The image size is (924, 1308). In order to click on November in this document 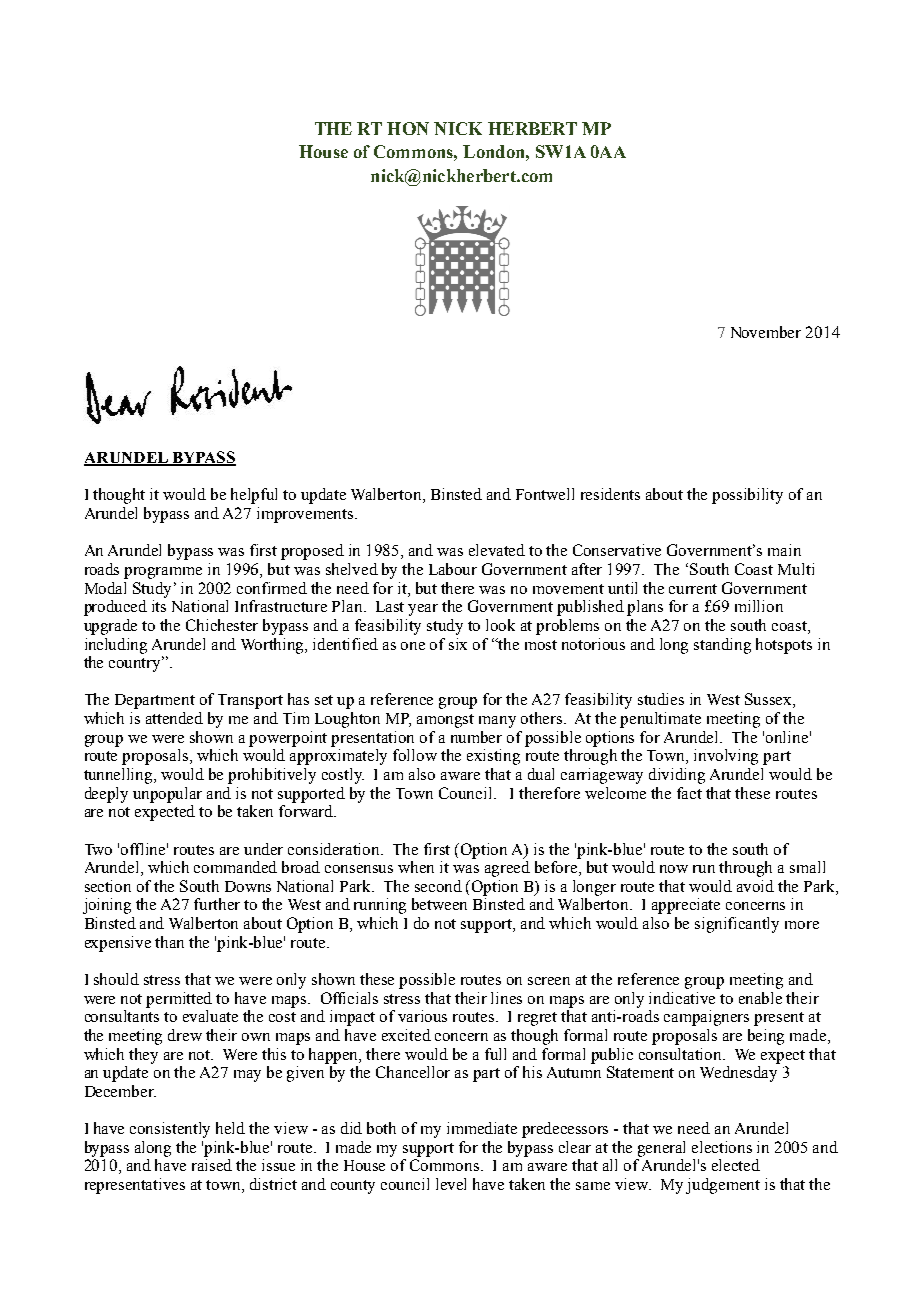, I will do `click(766, 332)`.
